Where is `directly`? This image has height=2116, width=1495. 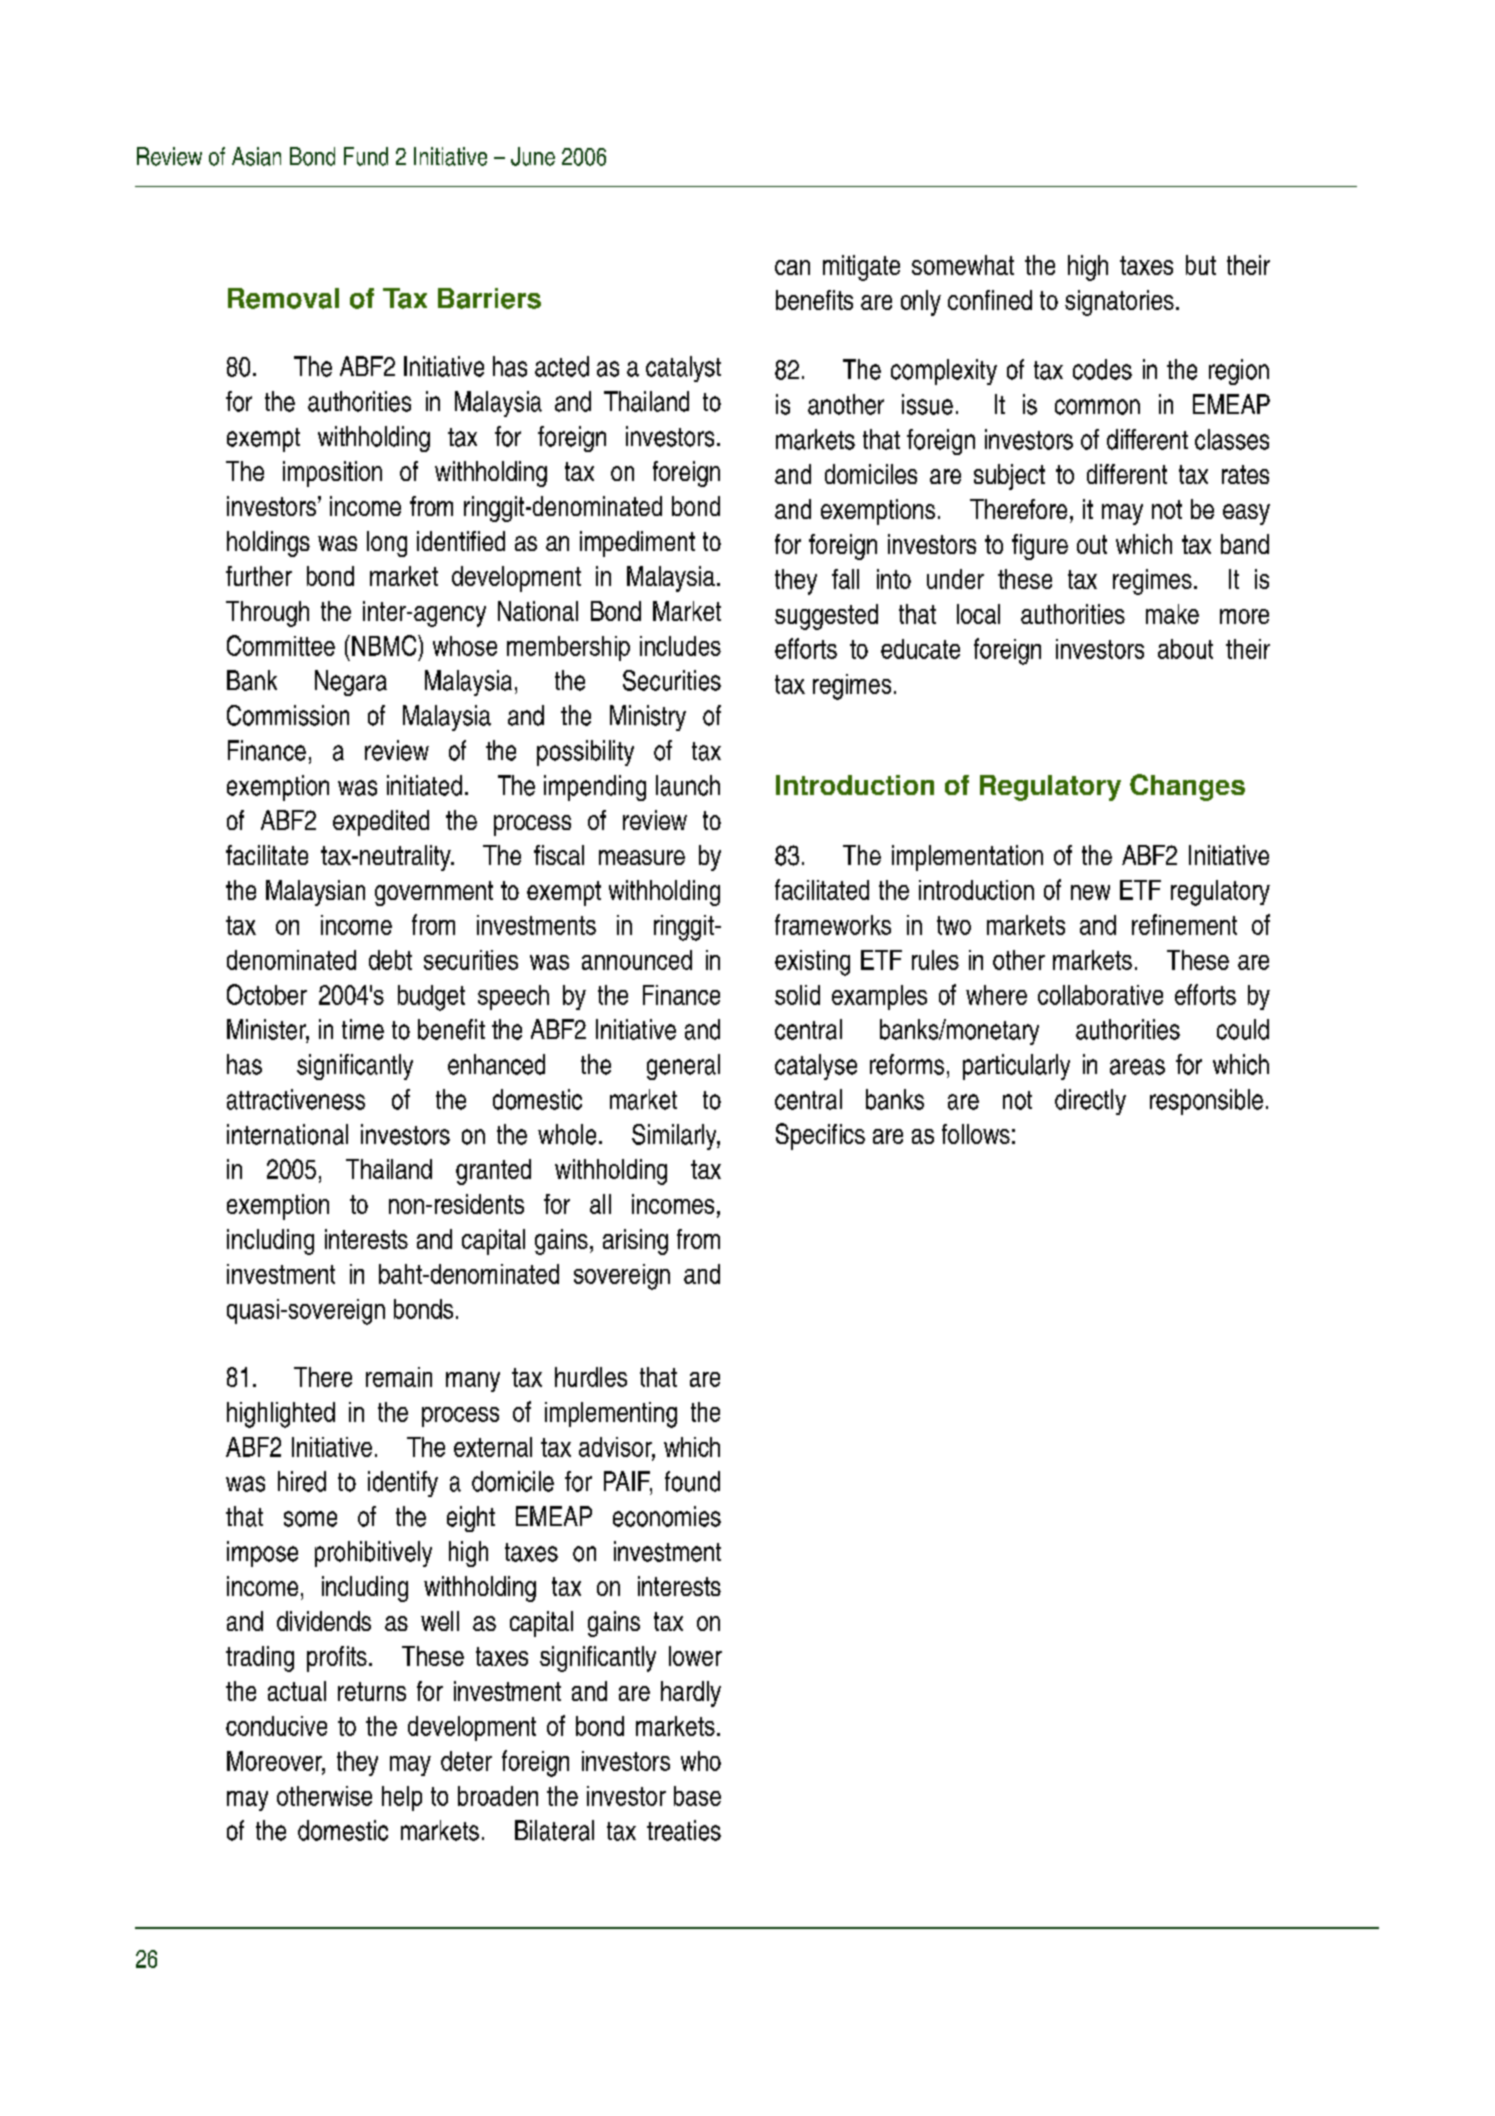 directly is located at coordinates (1090, 1102).
